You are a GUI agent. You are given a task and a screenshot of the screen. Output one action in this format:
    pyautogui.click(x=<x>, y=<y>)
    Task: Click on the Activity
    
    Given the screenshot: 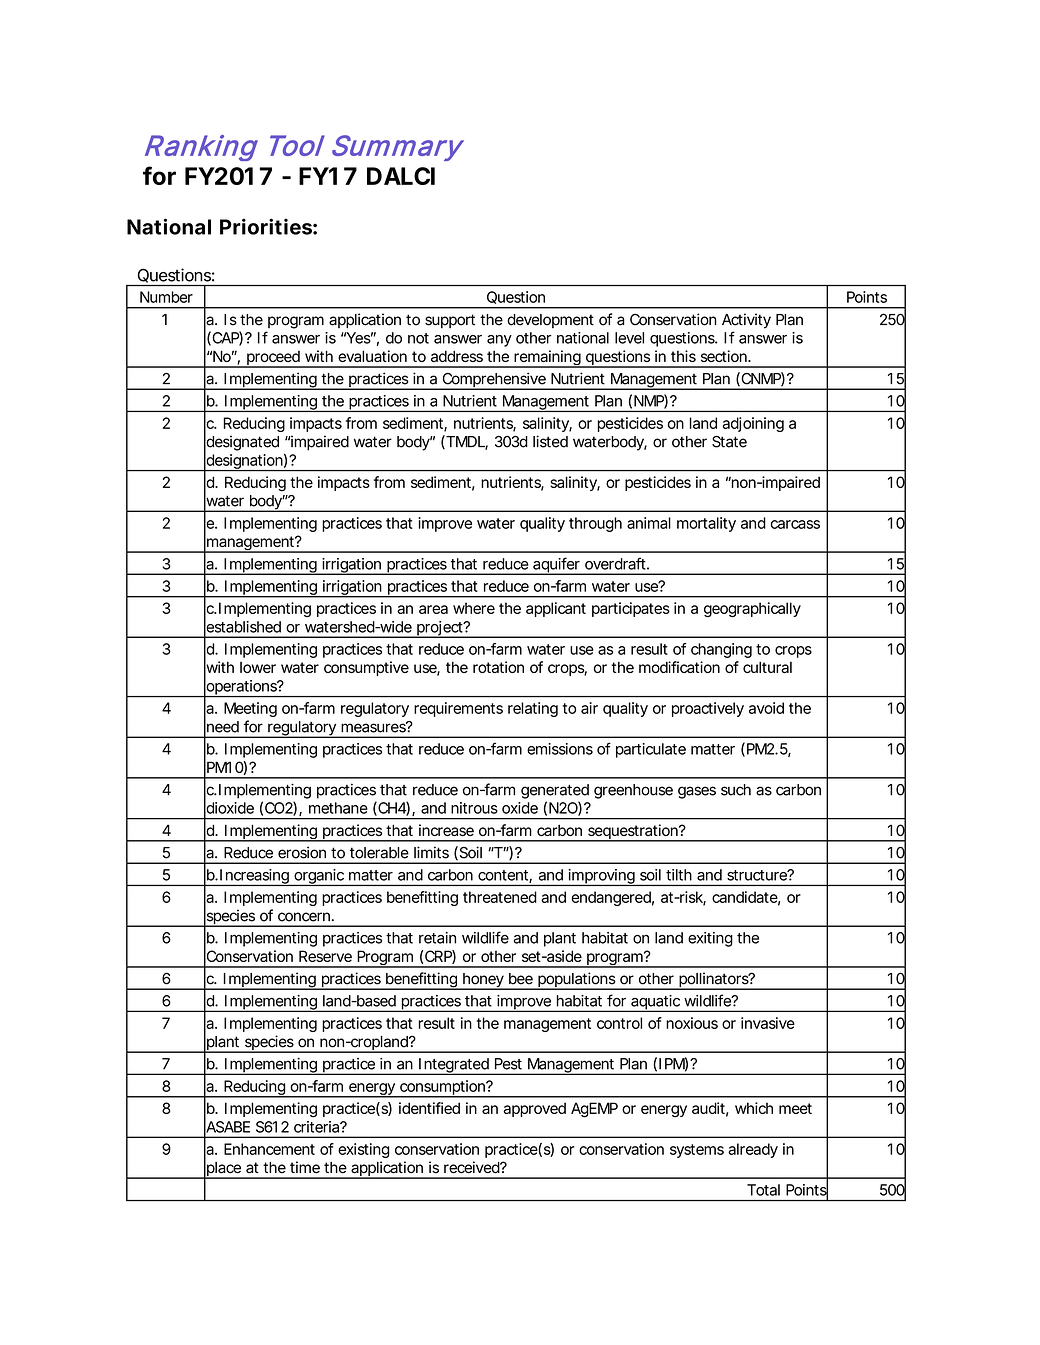 What is the action you would take?
    pyautogui.click(x=746, y=321)
